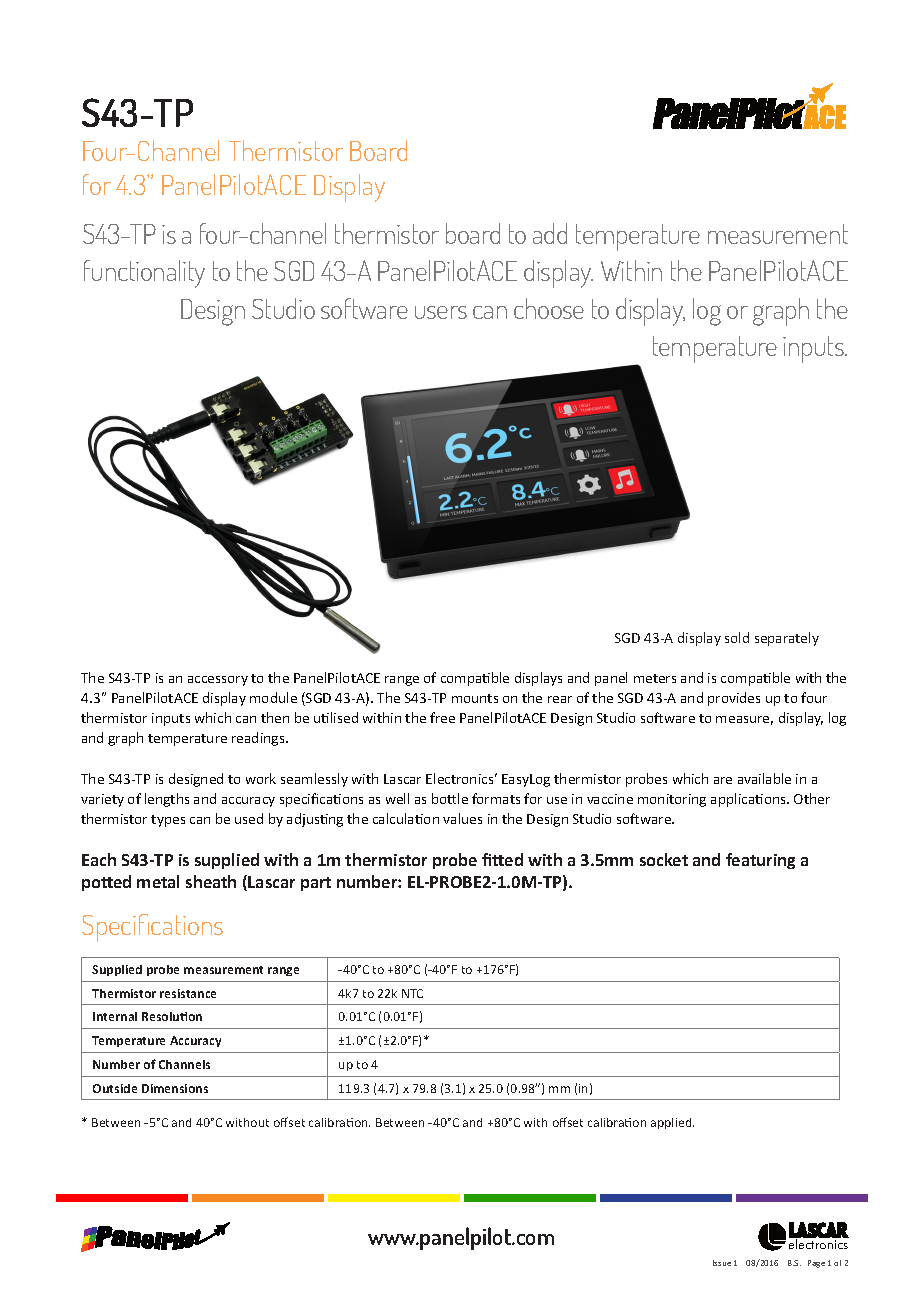 The image size is (924, 1308). I want to click on available, so click(764, 778).
